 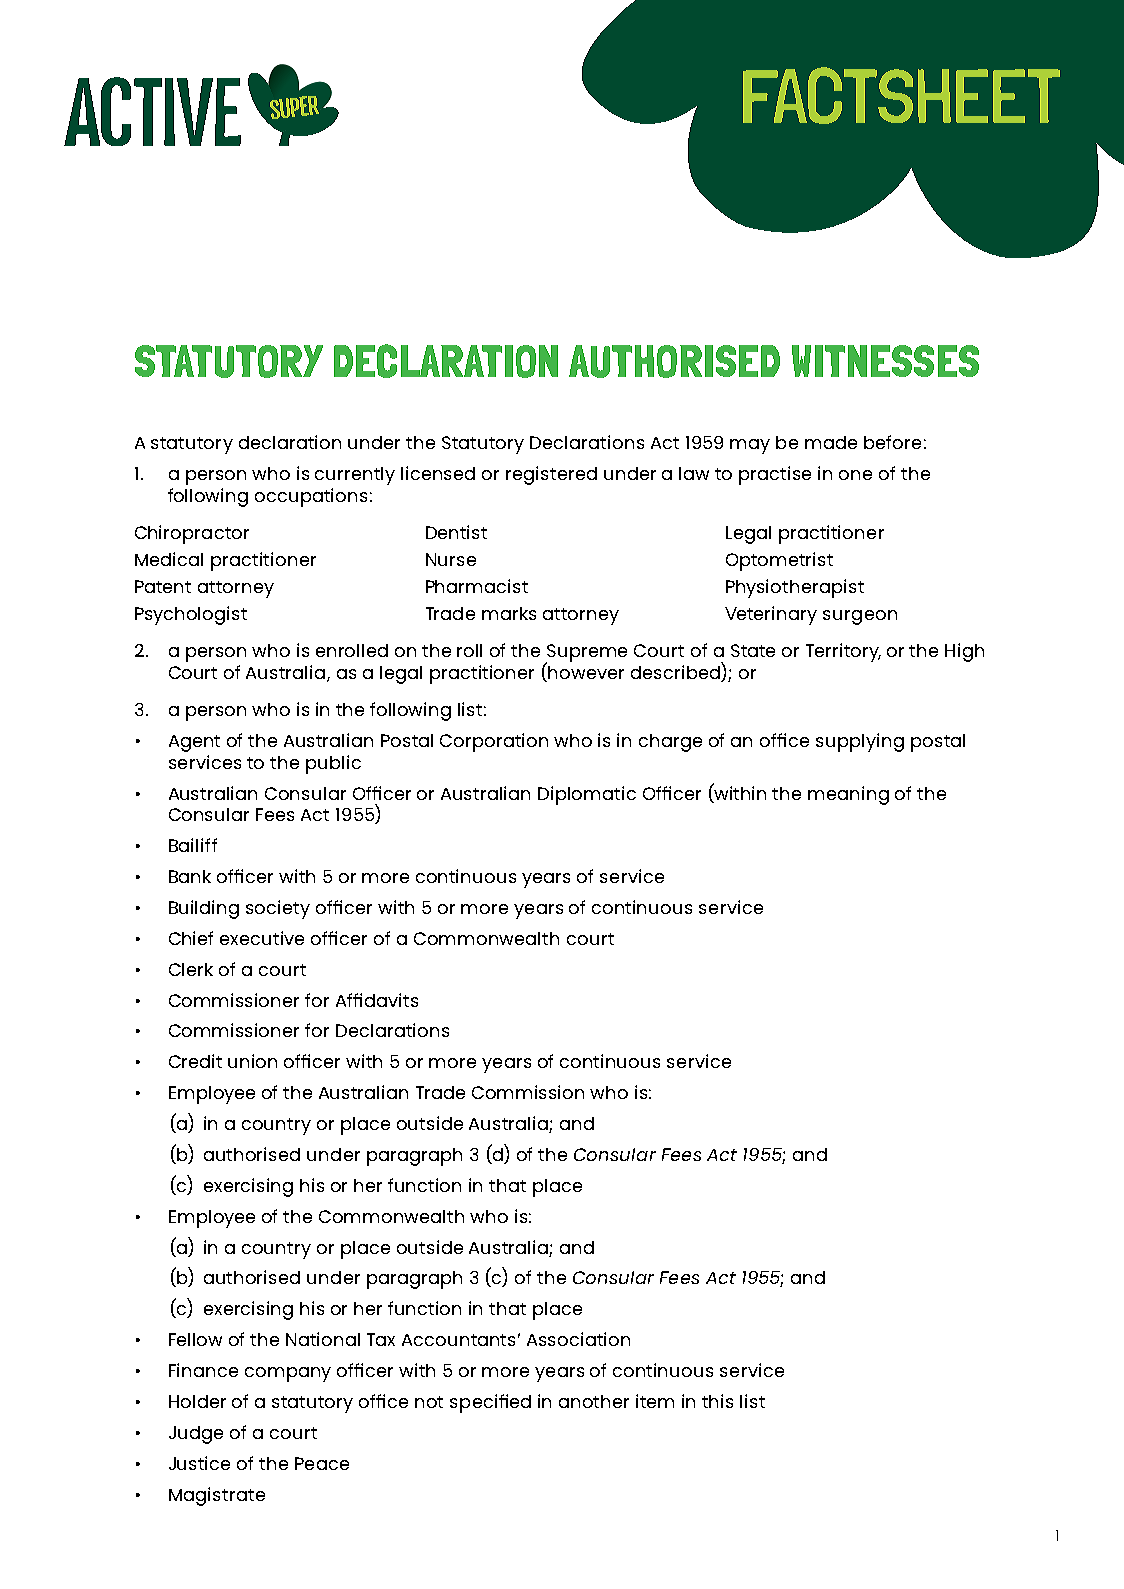 What do you see at coordinates (885, 361) in the page?
I see `WITNESSES` at bounding box center [885, 361].
